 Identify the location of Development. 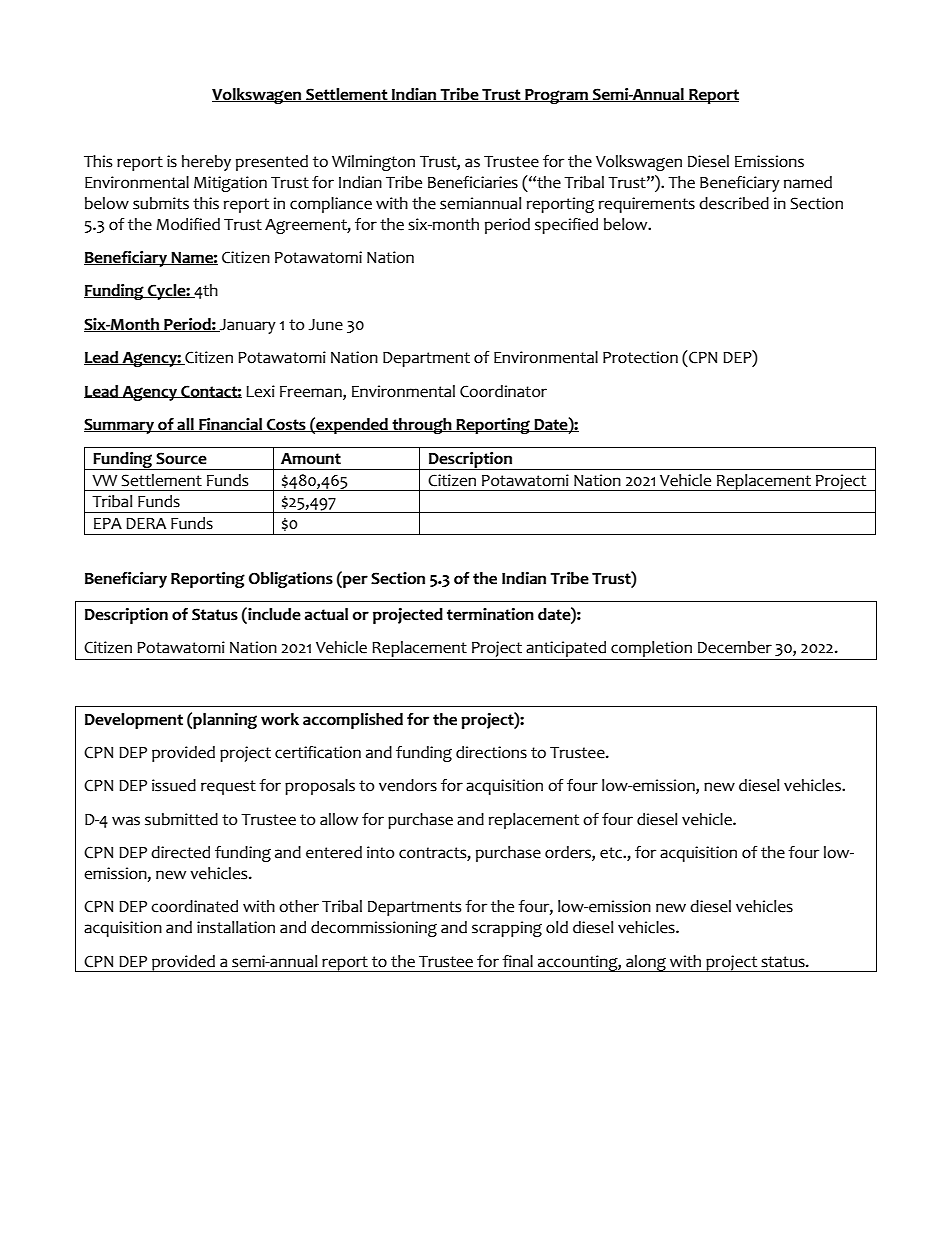
(134, 721).
